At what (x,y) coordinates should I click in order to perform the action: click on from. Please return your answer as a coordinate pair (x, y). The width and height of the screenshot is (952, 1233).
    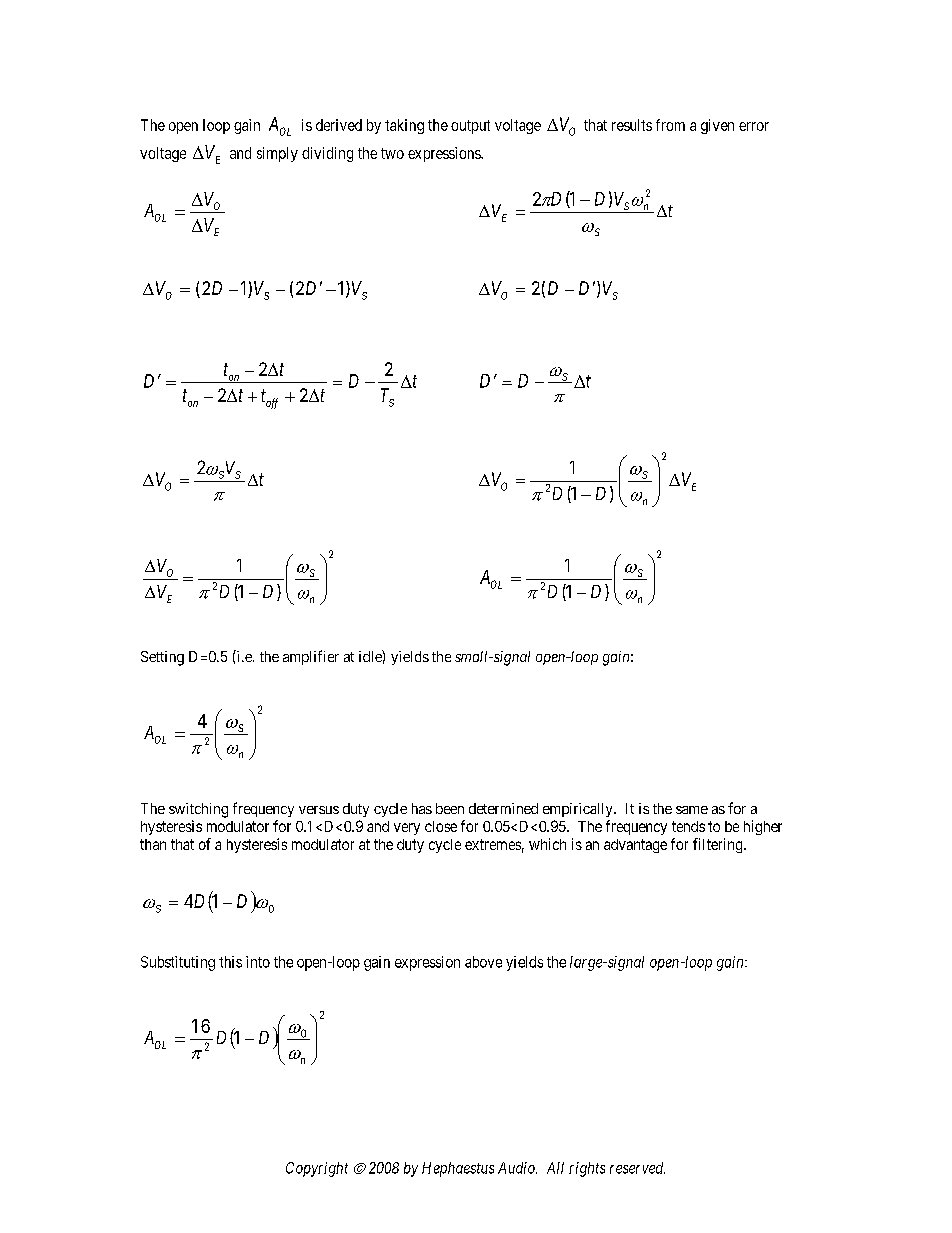
    Looking at the image, I should click on (670, 125).
